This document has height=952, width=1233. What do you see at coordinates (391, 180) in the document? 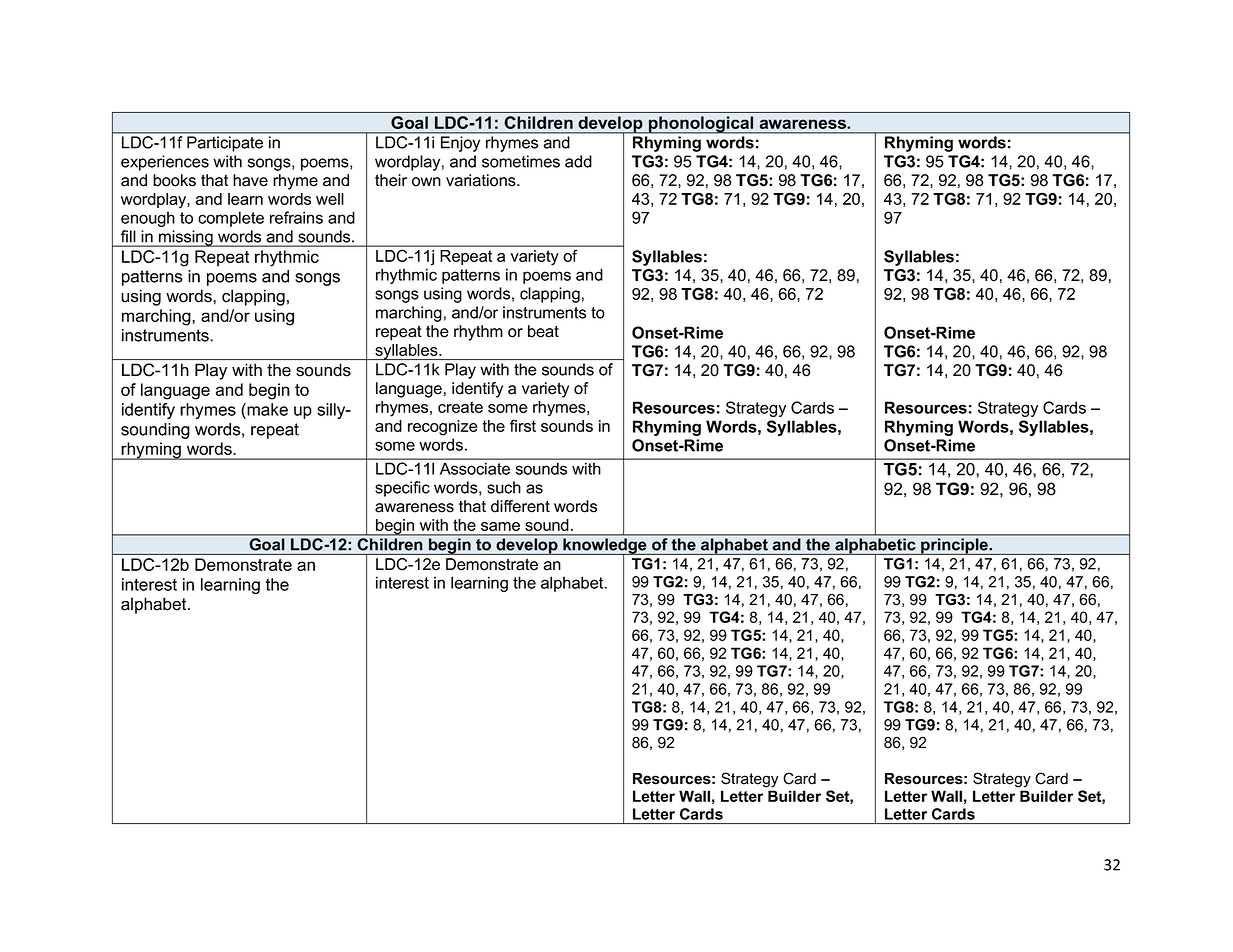
I see `their` at bounding box center [391, 180].
